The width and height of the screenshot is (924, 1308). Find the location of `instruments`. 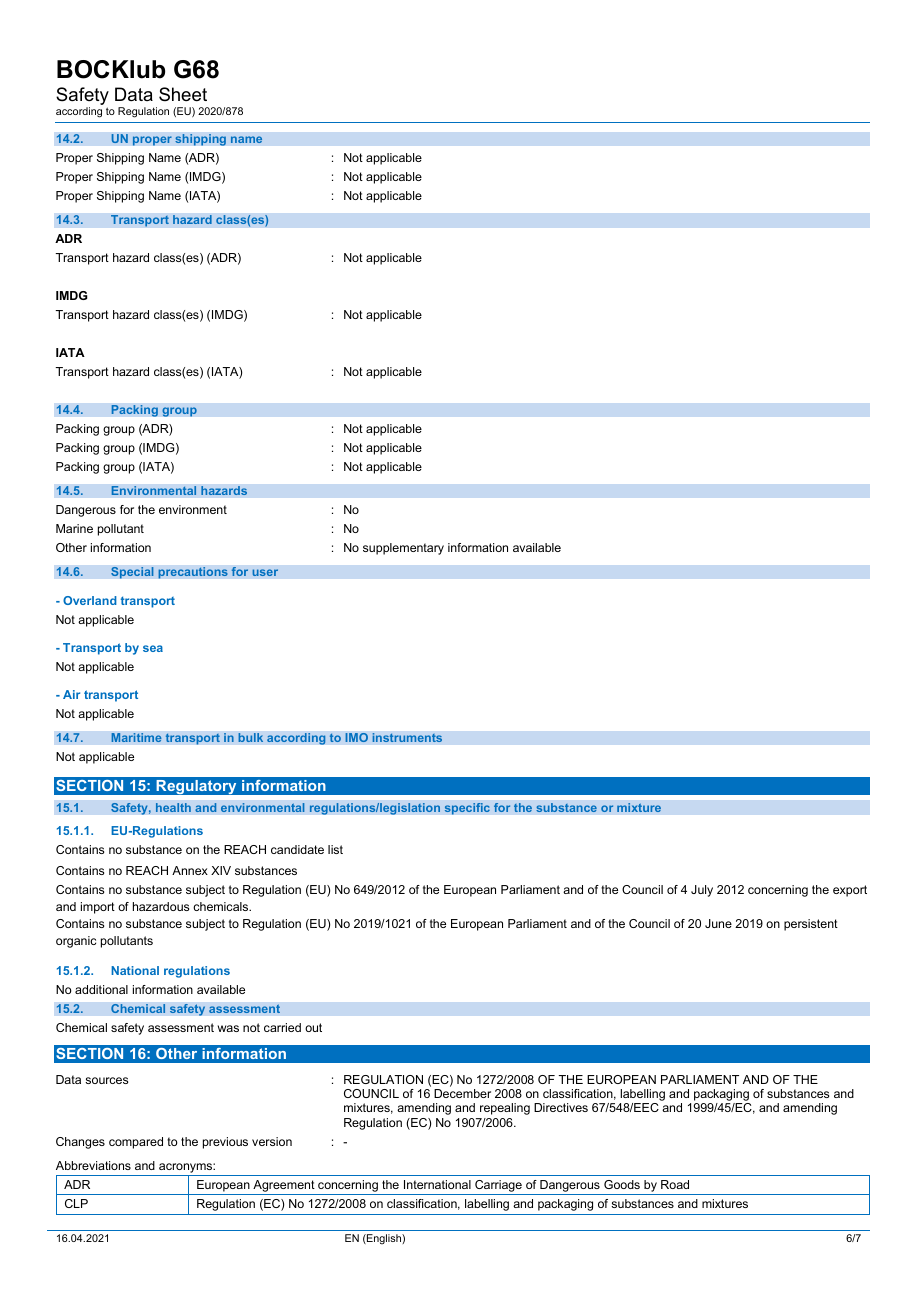

instruments is located at coordinates (407, 738).
